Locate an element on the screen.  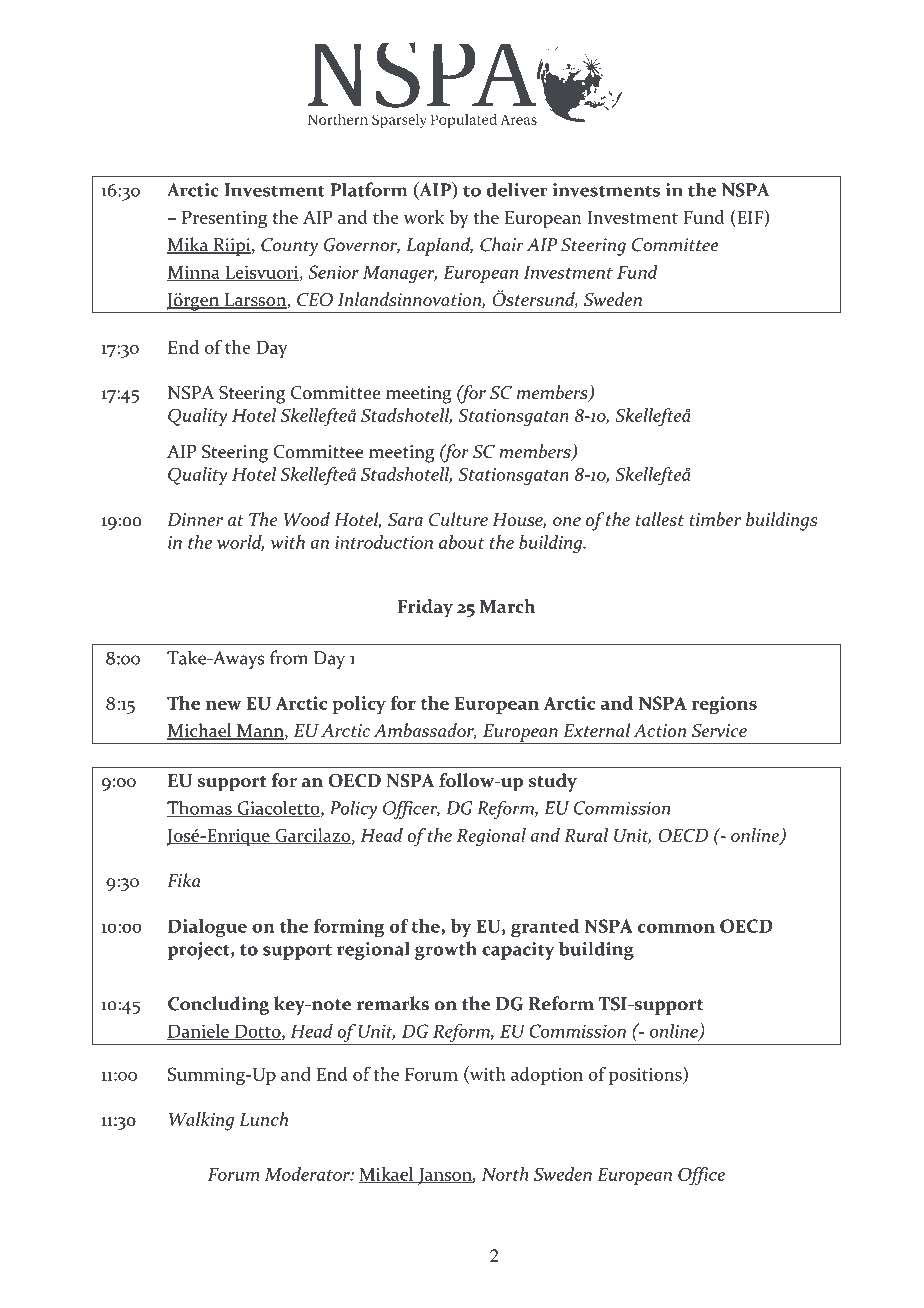
Wood is located at coordinates (306, 519).
